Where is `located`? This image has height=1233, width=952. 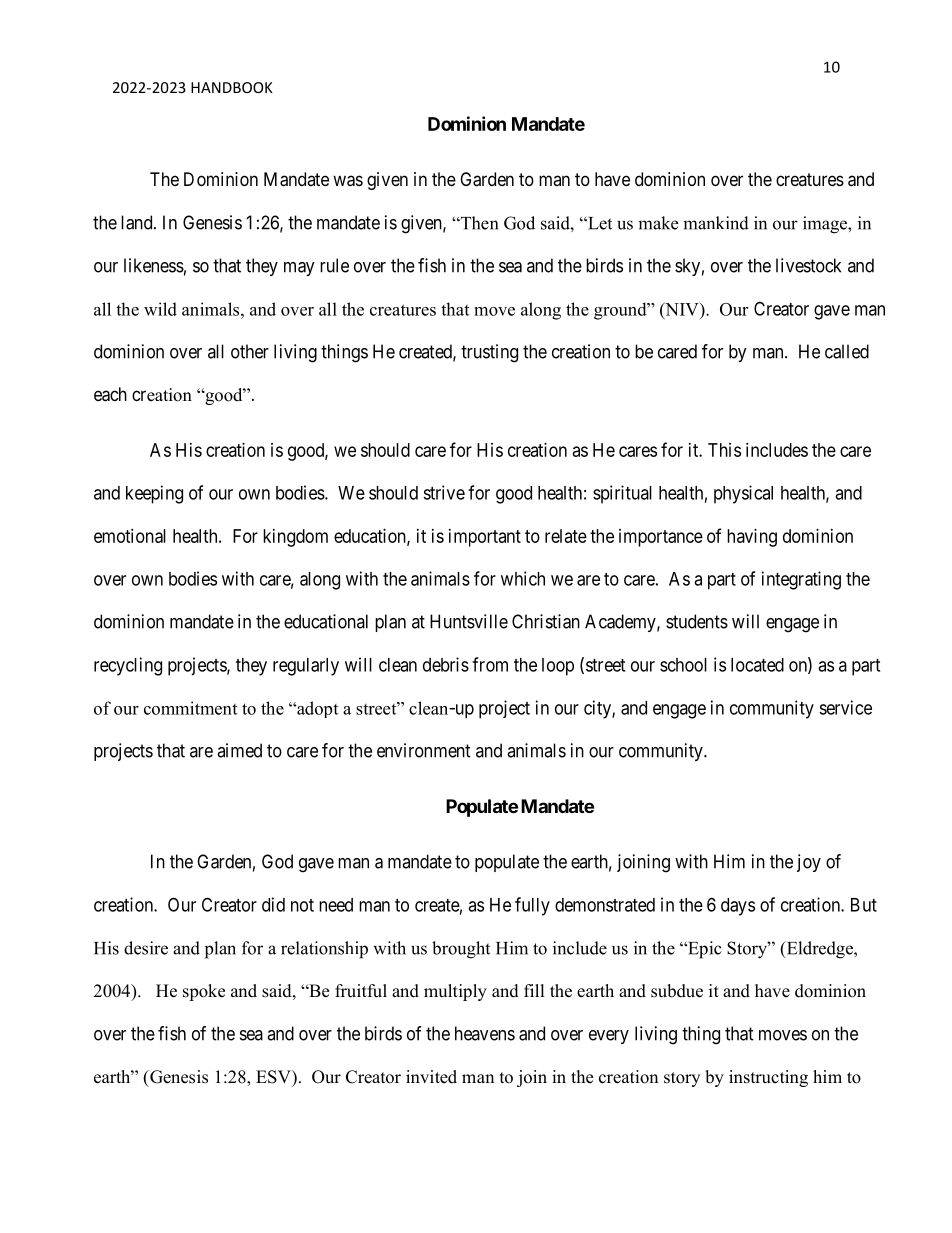
located is located at coordinates (757, 665).
